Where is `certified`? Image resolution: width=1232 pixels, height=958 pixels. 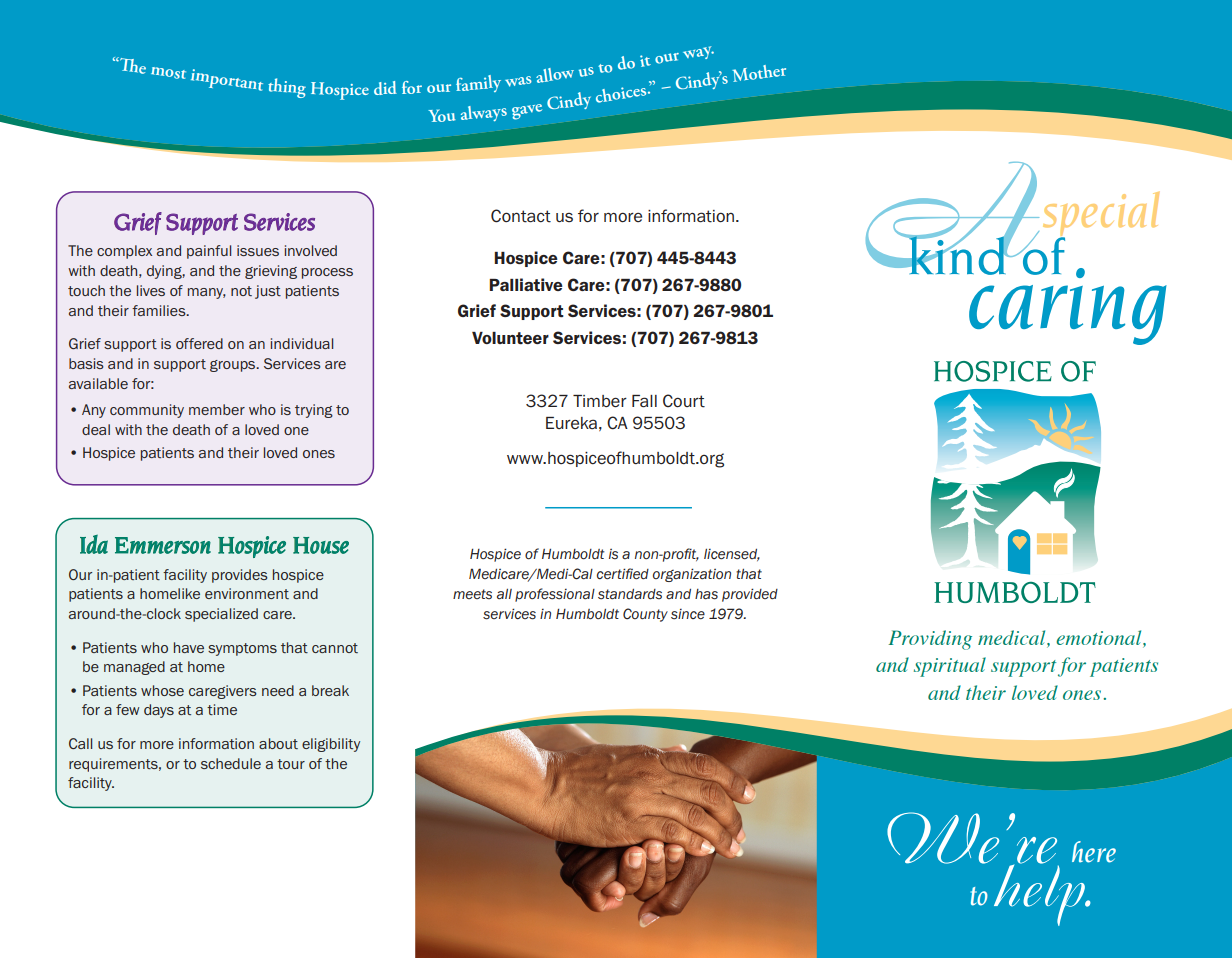 certified is located at coordinates (623, 574).
